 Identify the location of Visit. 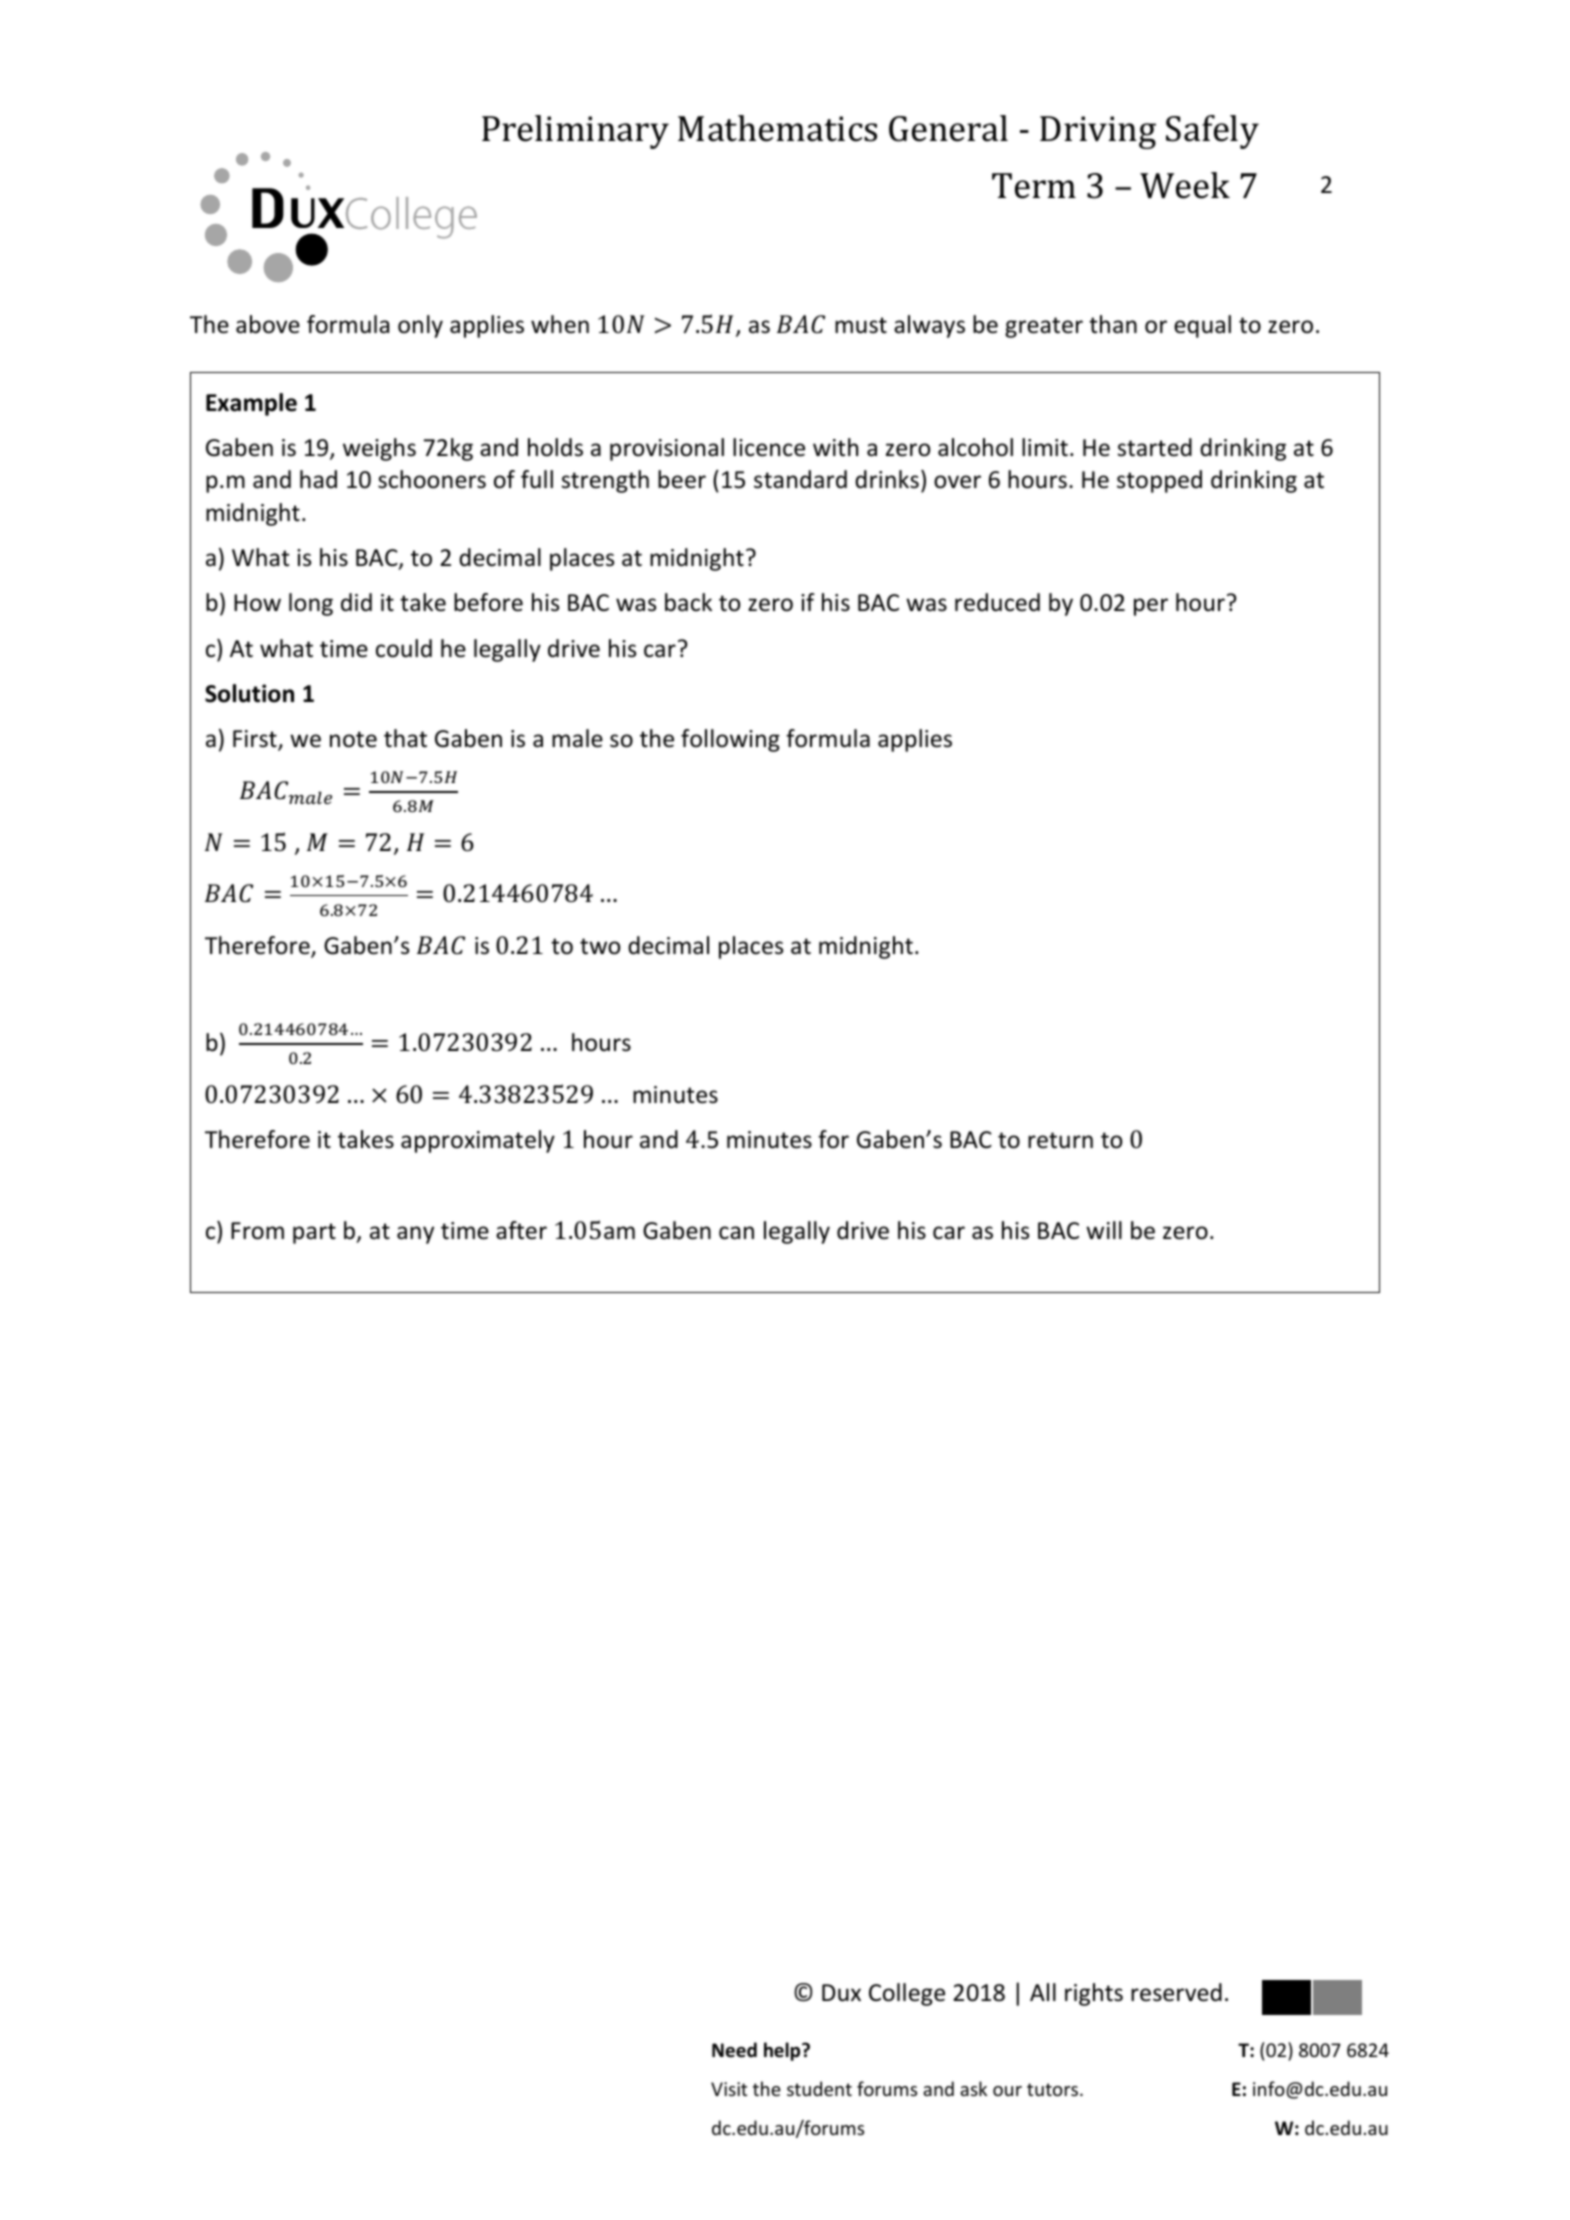
(729, 2089).
